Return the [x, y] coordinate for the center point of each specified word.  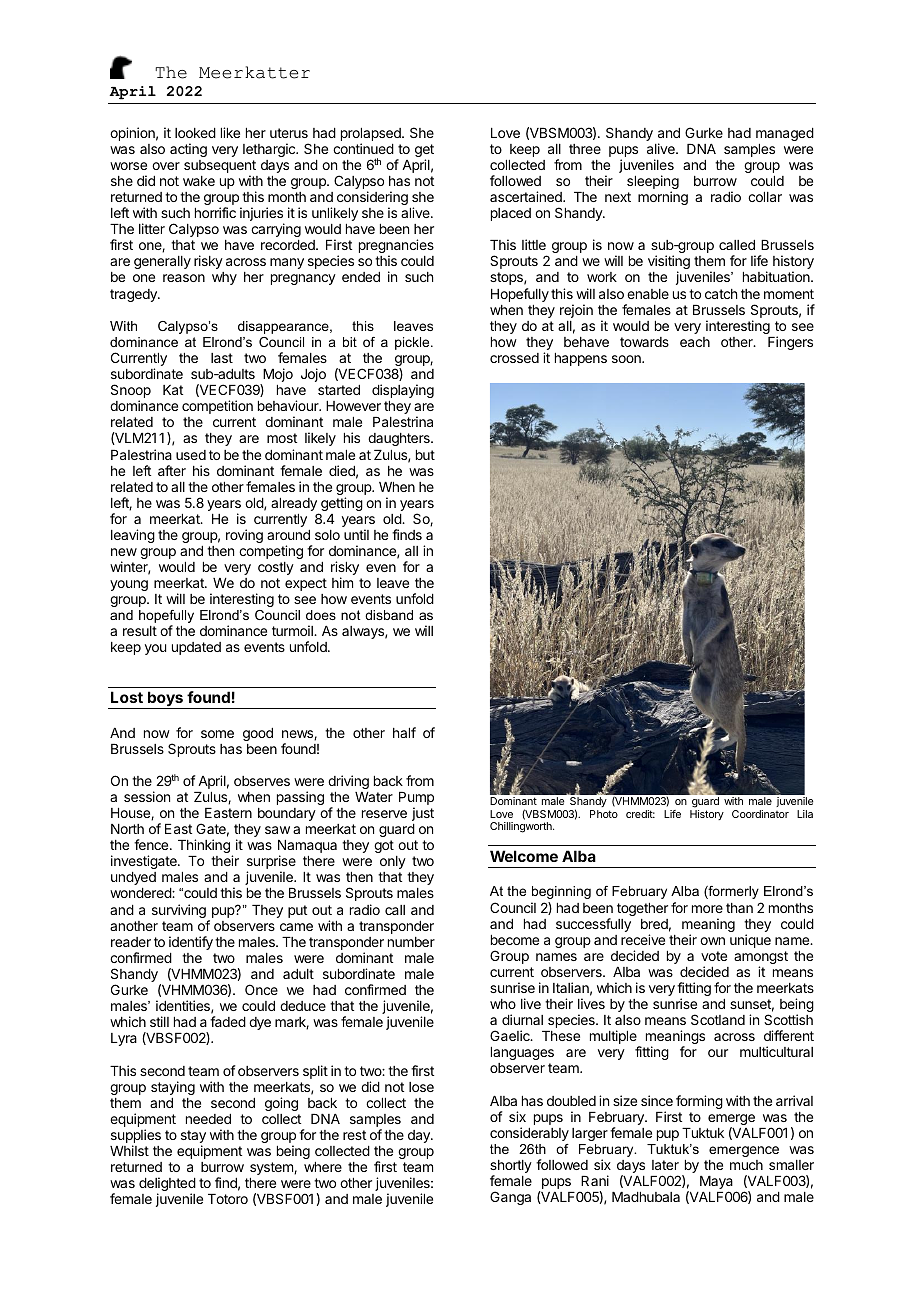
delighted [167, 1185]
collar [765, 197]
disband [389, 615]
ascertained [527, 196]
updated [196, 648]
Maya [716, 1184]
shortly [511, 1168]
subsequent [220, 168]
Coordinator [760, 814]
